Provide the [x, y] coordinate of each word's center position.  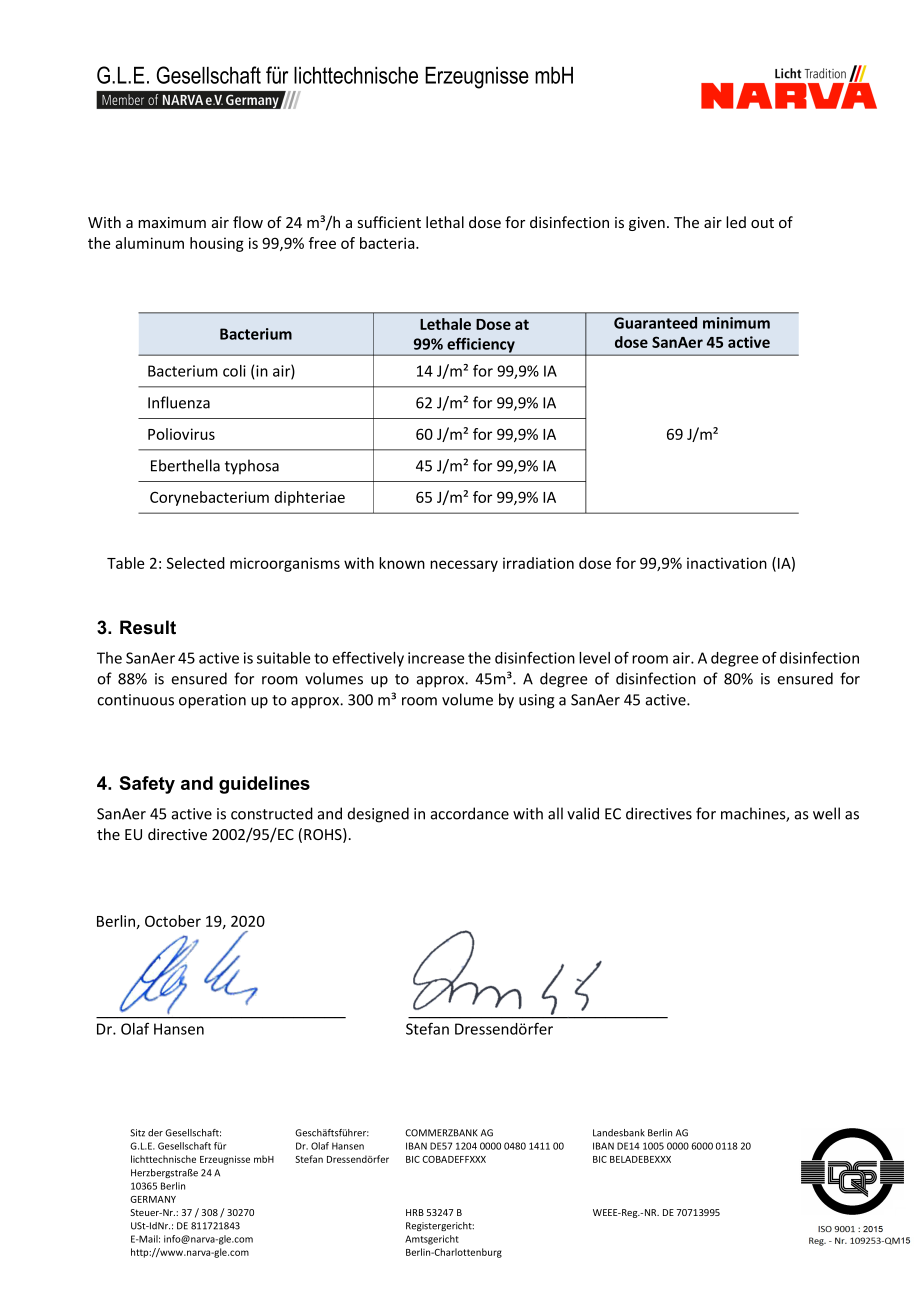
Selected [196, 563]
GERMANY [153, 1199]
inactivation [727, 563]
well [826, 813]
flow [248, 222]
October [173, 921]
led [736, 222]
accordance [470, 813]
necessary [464, 566]
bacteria [388, 243]
